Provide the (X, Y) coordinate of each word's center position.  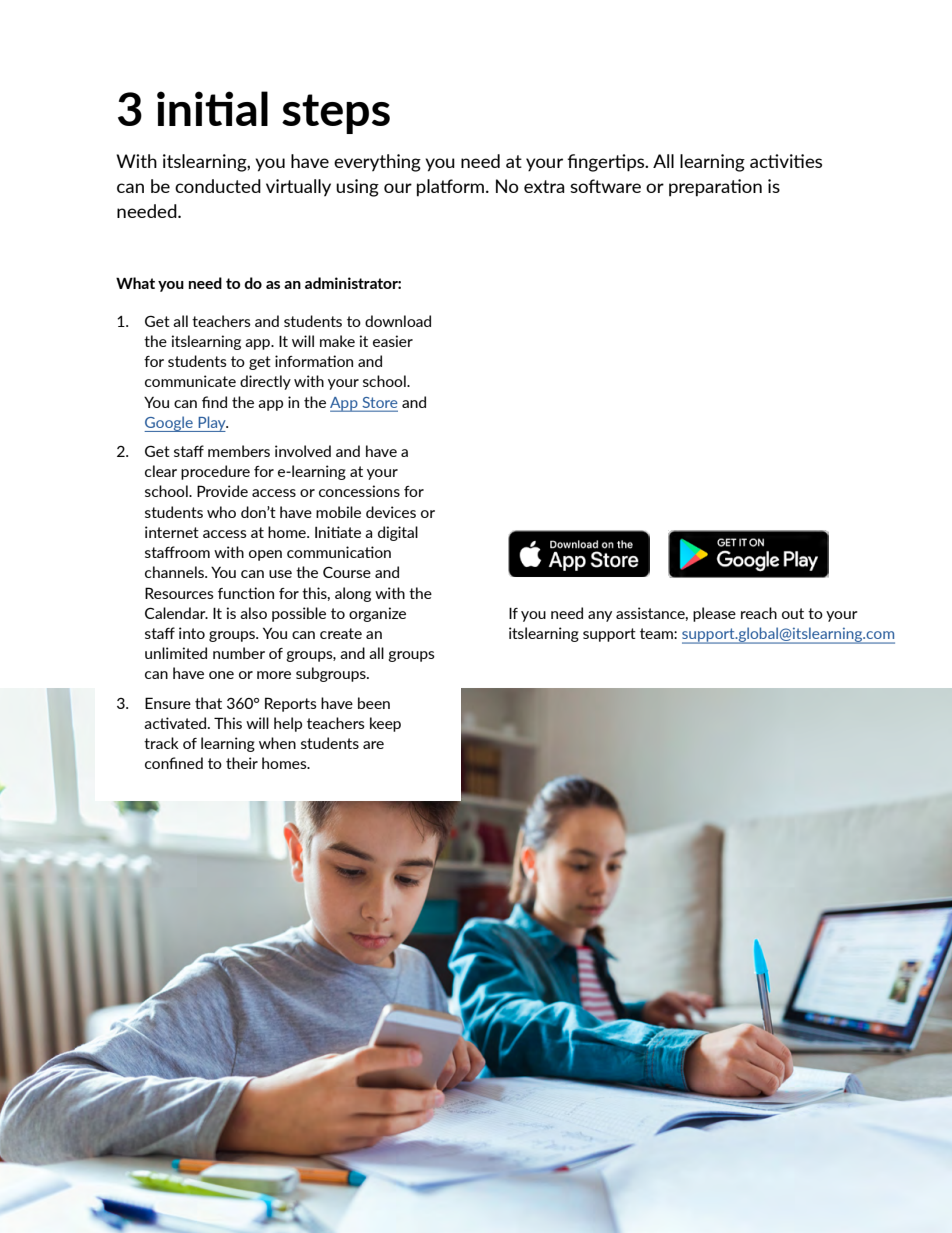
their (242, 763)
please (714, 614)
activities (786, 161)
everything (377, 163)
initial (212, 108)
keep (385, 724)
